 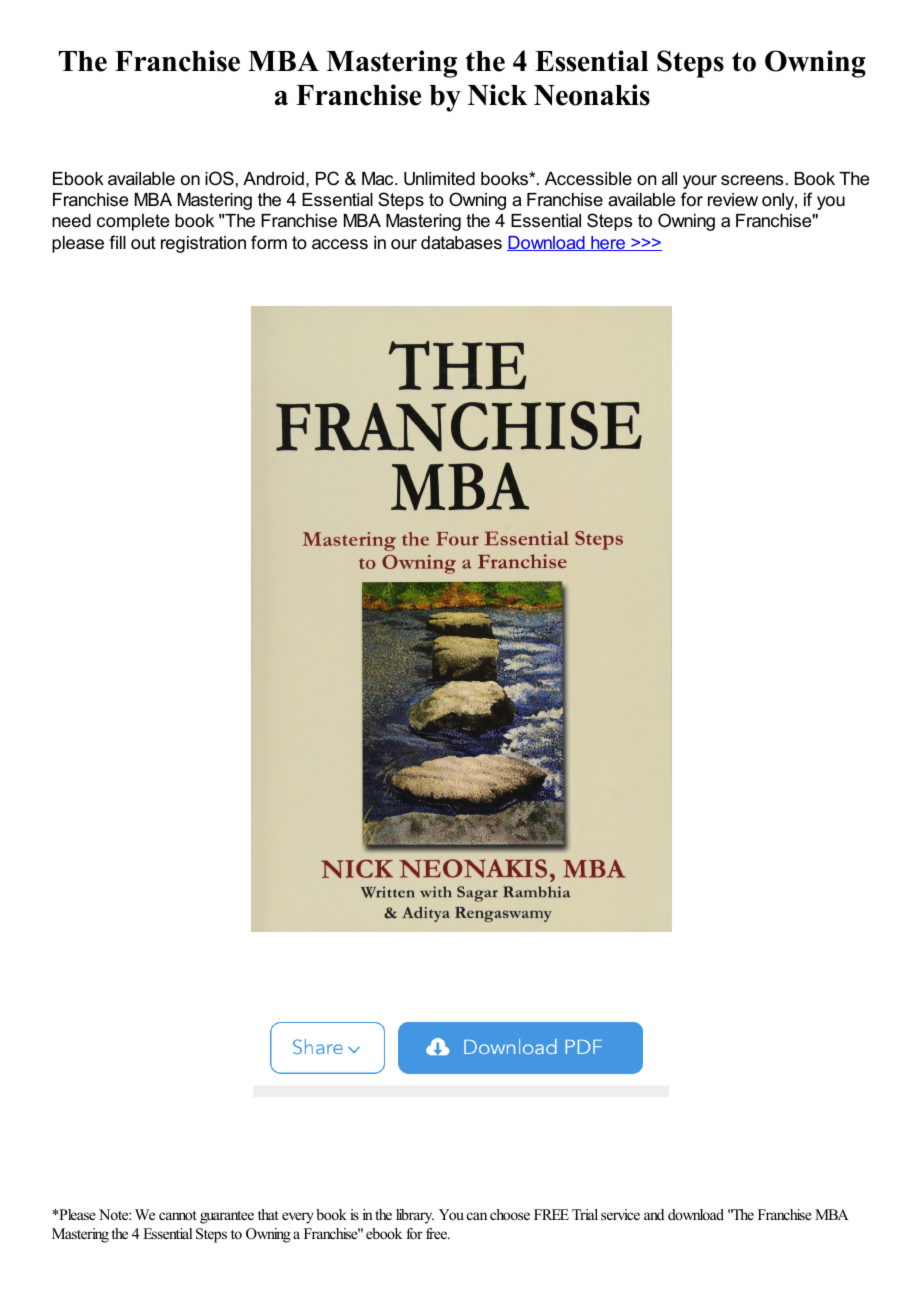 What do you see at coordinates (461, 243) in the document?
I see `databases` at bounding box center [461, 243].
